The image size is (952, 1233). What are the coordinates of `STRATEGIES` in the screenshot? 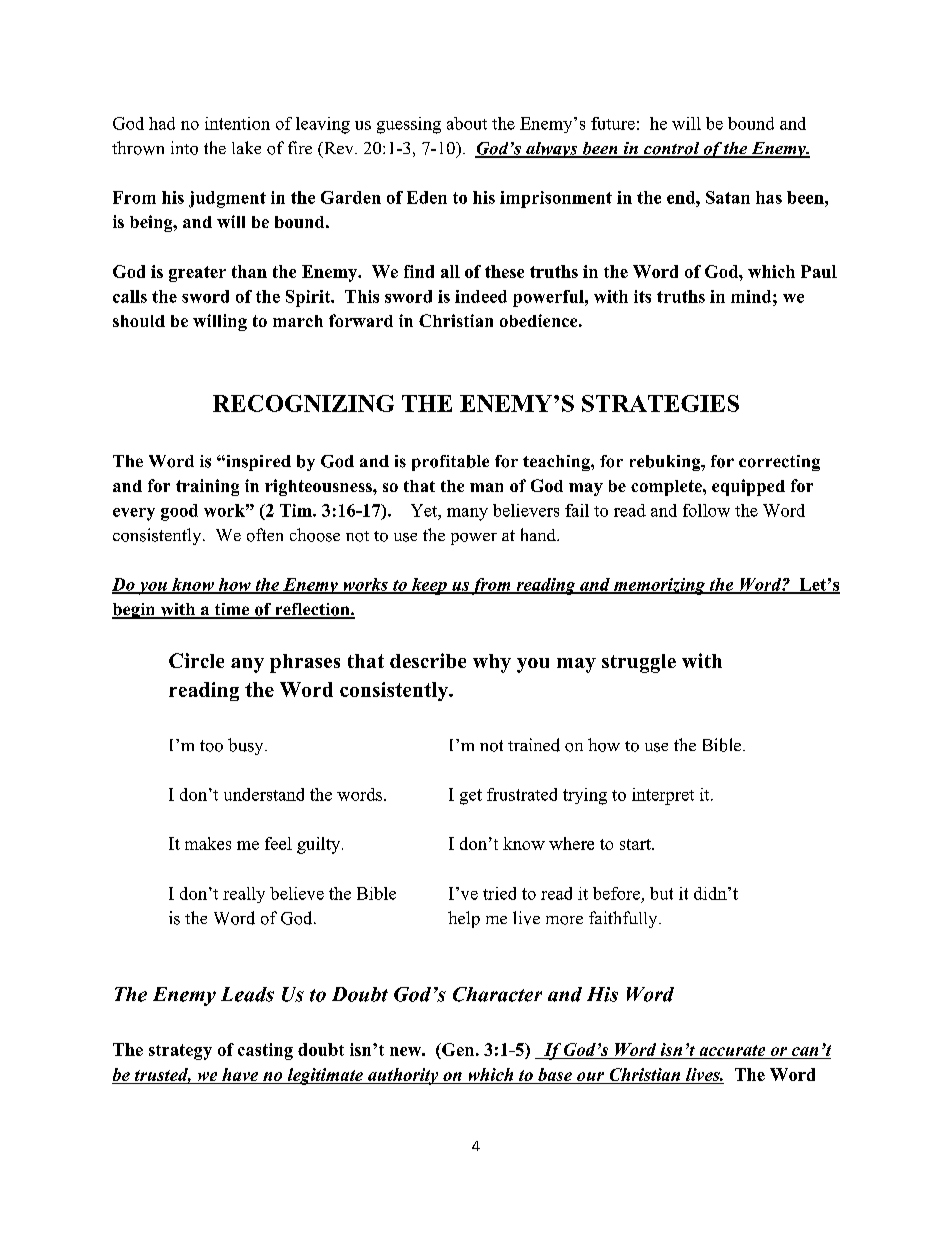 It's located at (660, 403).
